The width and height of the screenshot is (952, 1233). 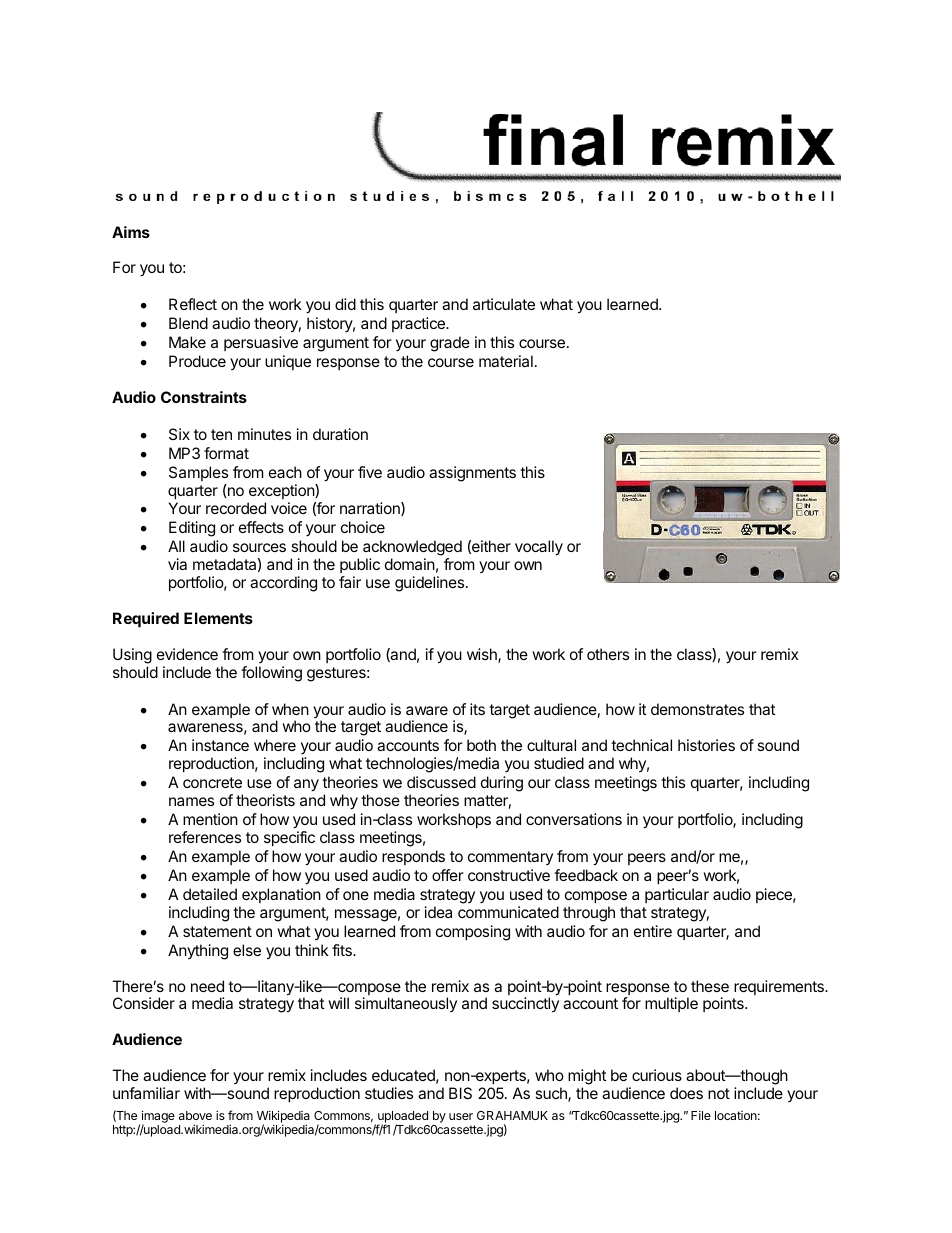 I want to click on Editing, so click(x=192, y=529).
